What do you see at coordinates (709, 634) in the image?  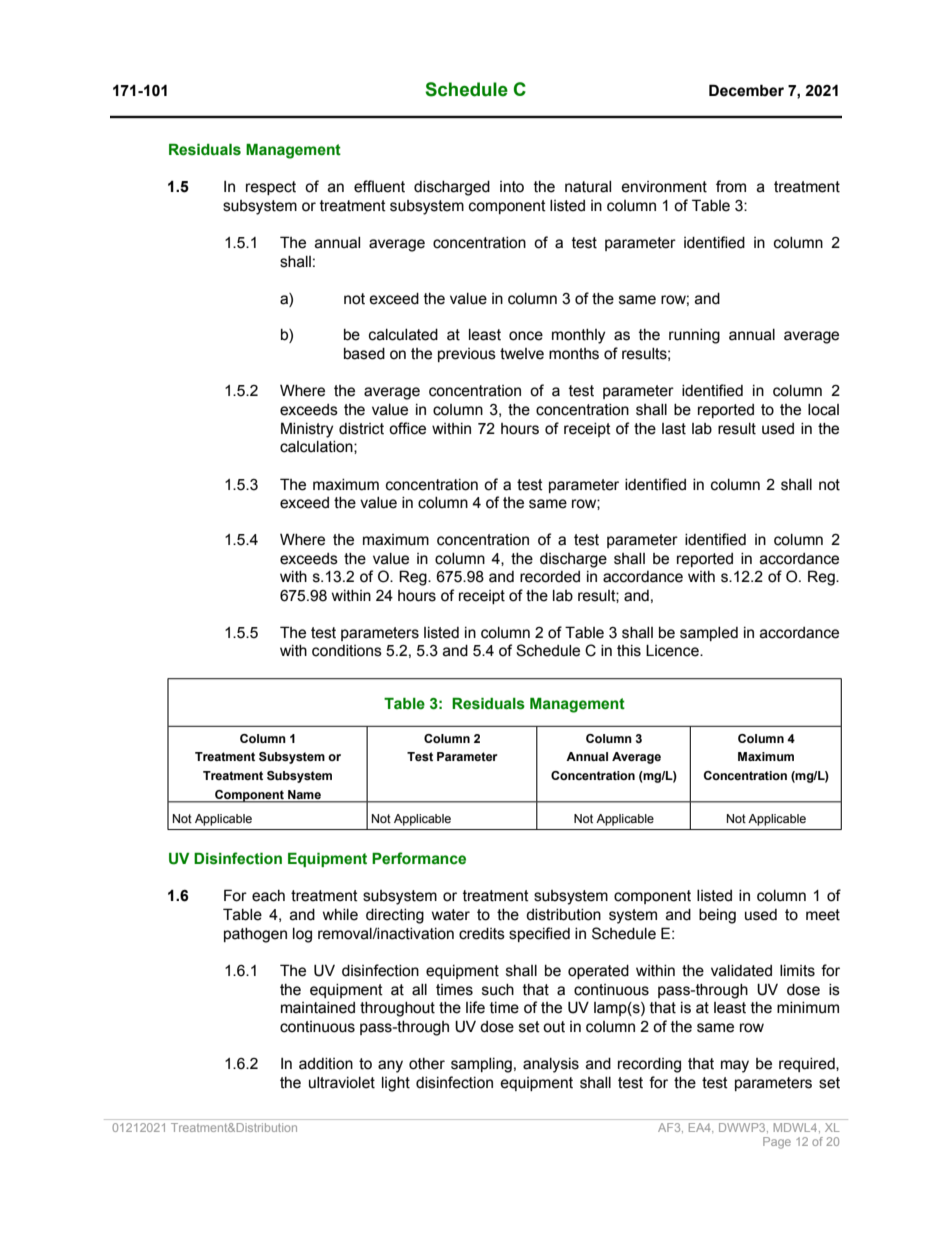 I see `sampled` at bounding box center [709, 634].
